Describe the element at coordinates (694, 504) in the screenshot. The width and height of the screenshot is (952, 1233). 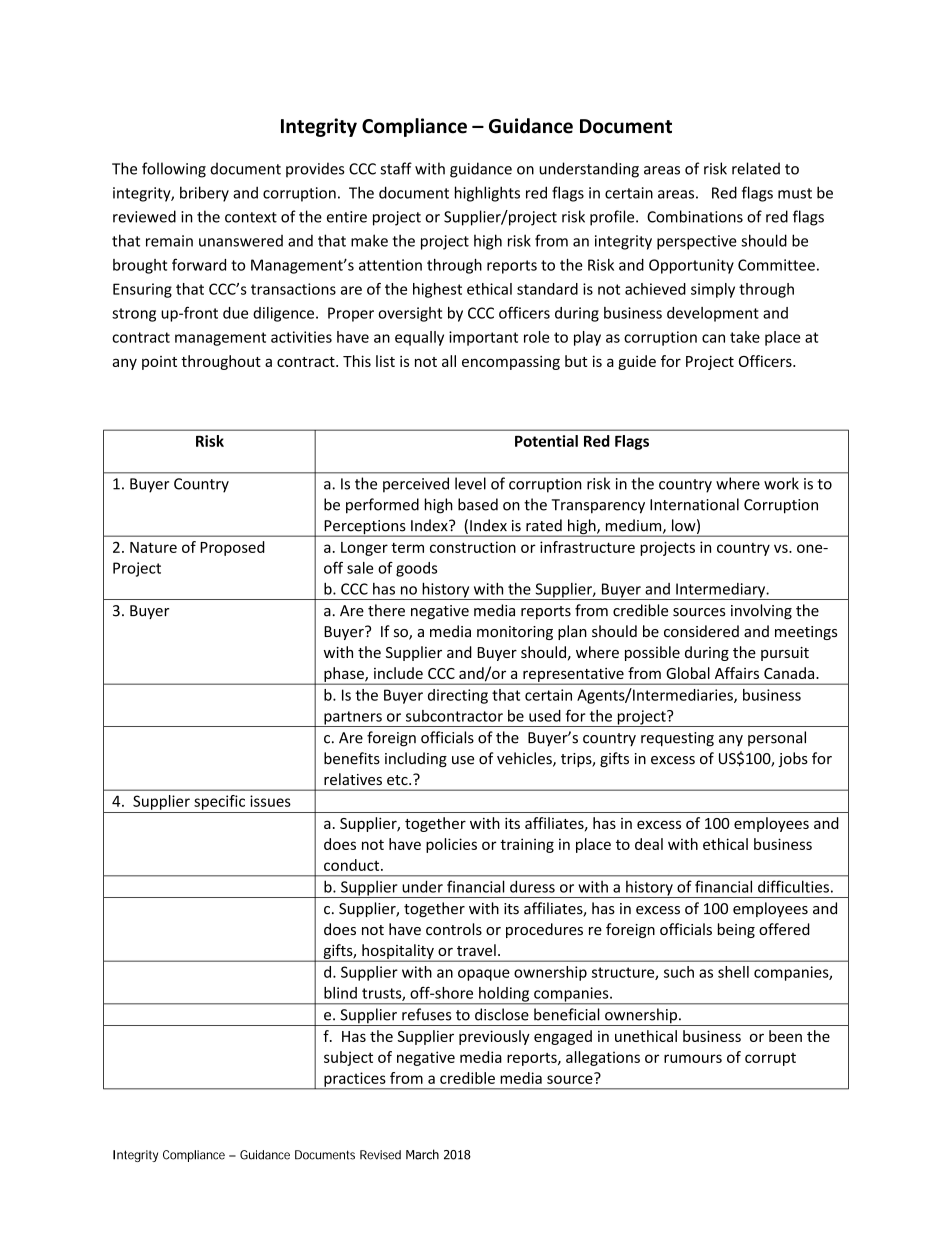
I see `International` at that location.
